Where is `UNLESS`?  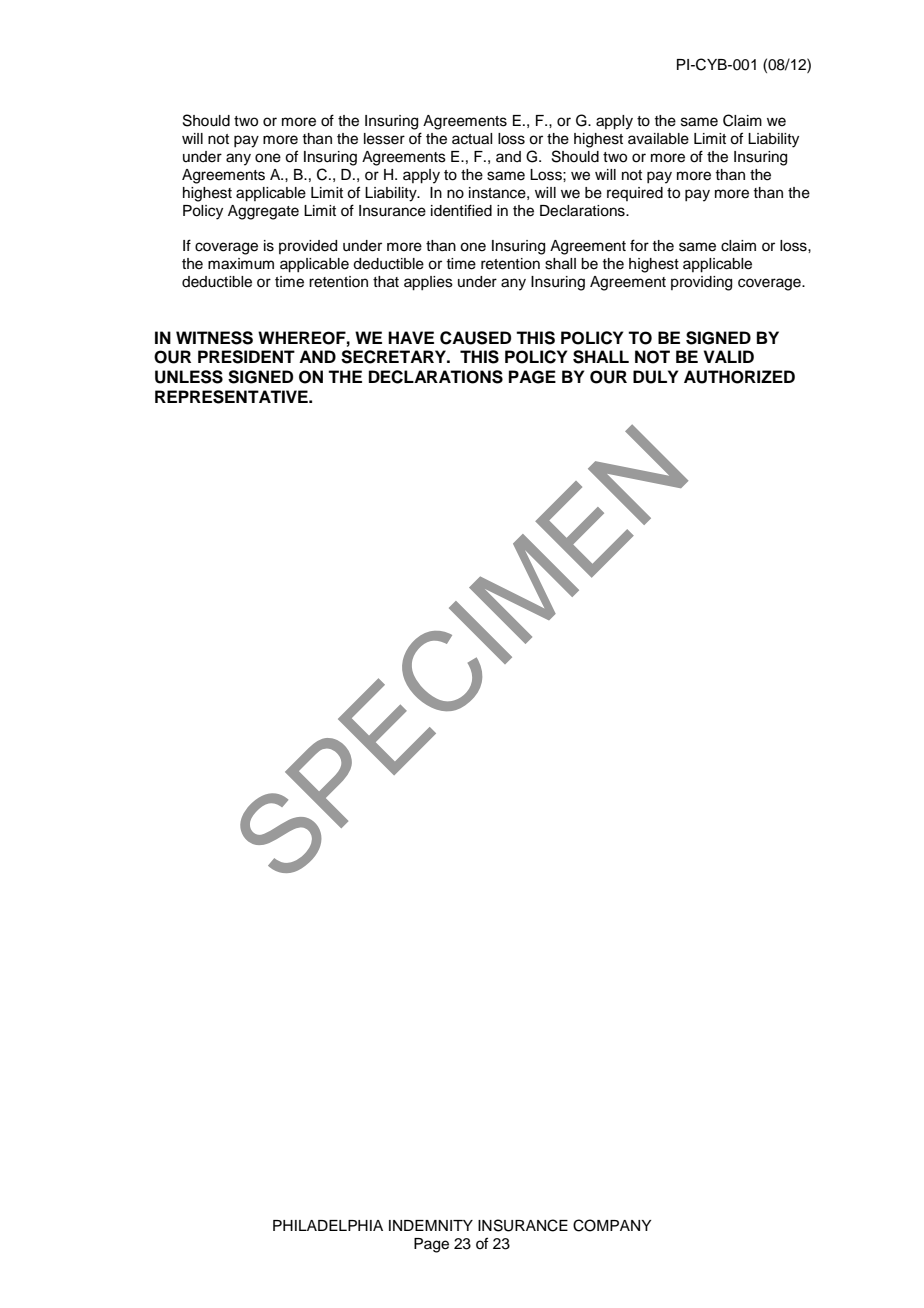
UNLESS is located at coordinates (189, 377).
